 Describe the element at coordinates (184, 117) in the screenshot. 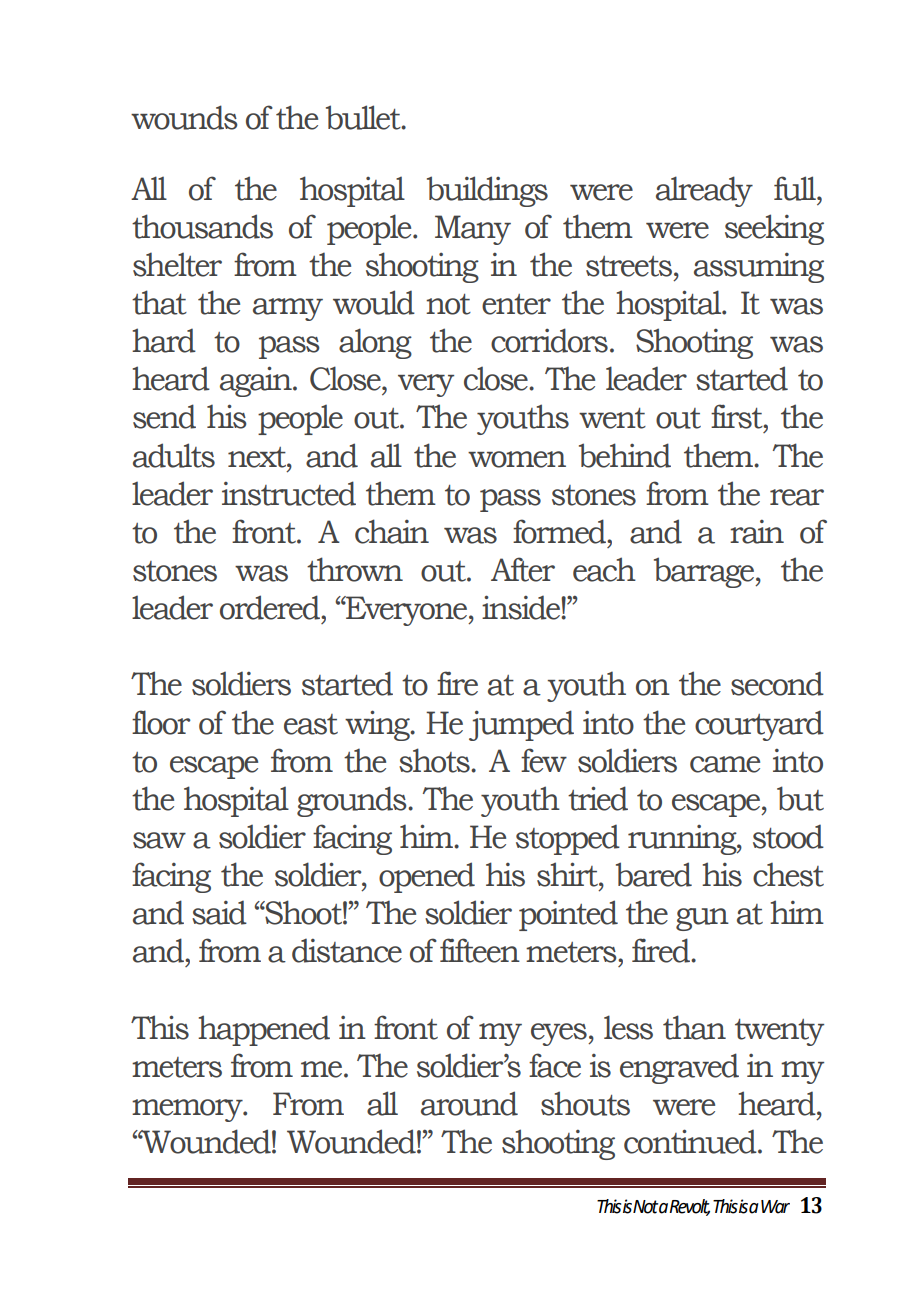

I see `wounds` at that location.
